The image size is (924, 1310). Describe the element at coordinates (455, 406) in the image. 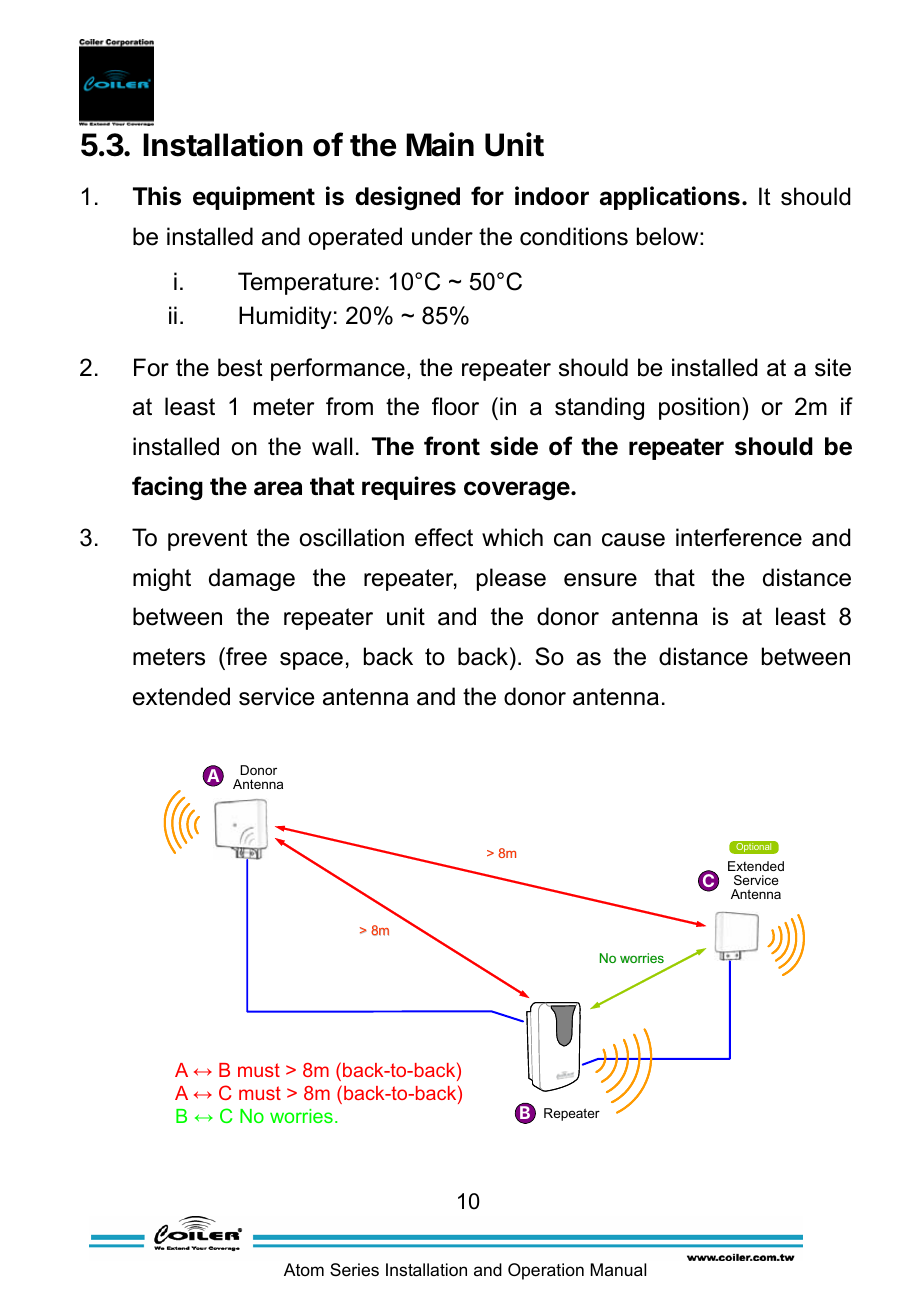

I see `floor` at that location.
